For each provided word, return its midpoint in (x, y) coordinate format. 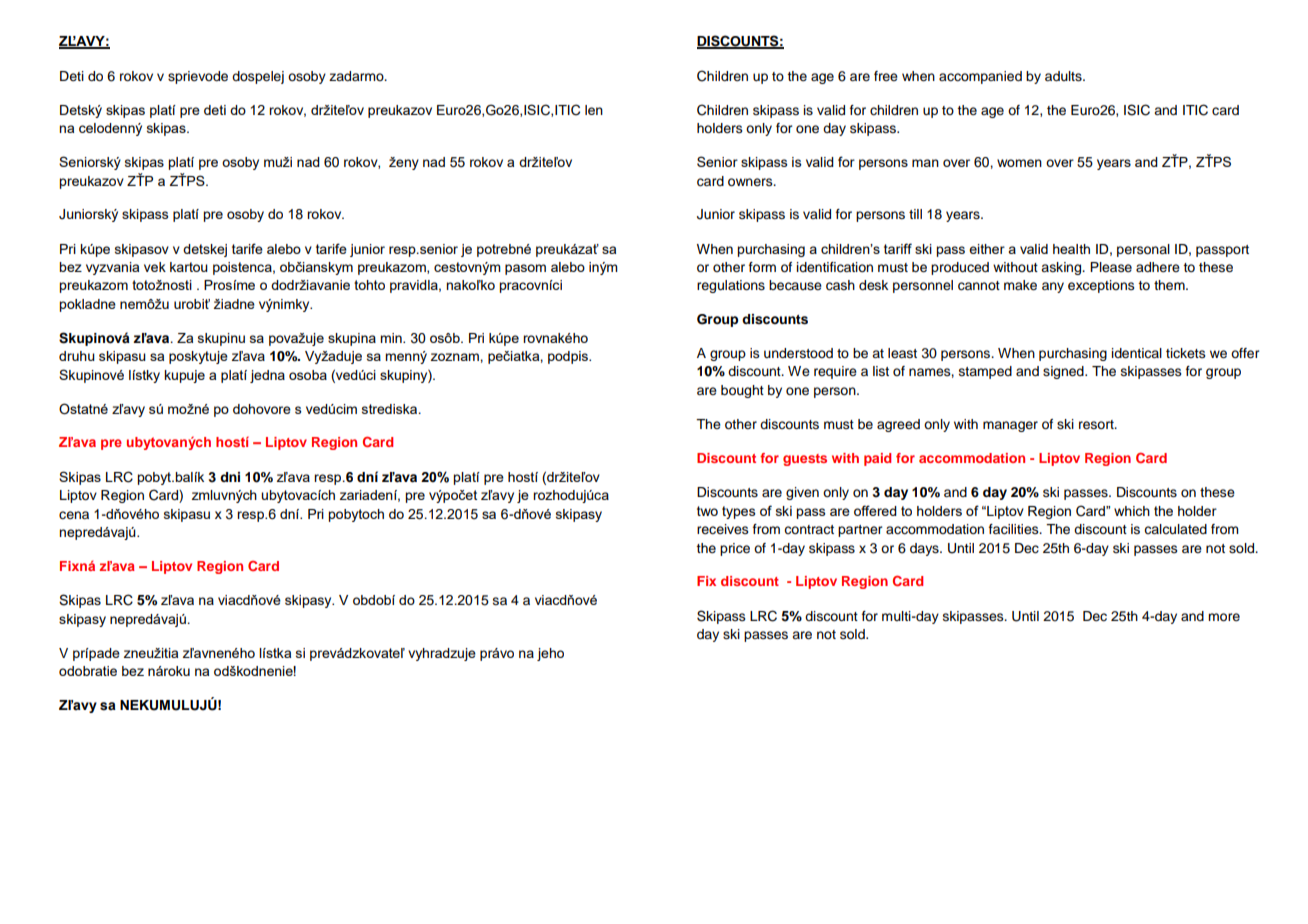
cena (74, 515)
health (1071, 249)
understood (798, 353)
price (735, 549)
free (886, 76)
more (1224, 617)
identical (1137, 353)
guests (805, 460)
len (594, 110)
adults (1064, 76)
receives (723, 529)
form (762, 267)
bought (742, 391)
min (392, 338)
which (1132, 511)
